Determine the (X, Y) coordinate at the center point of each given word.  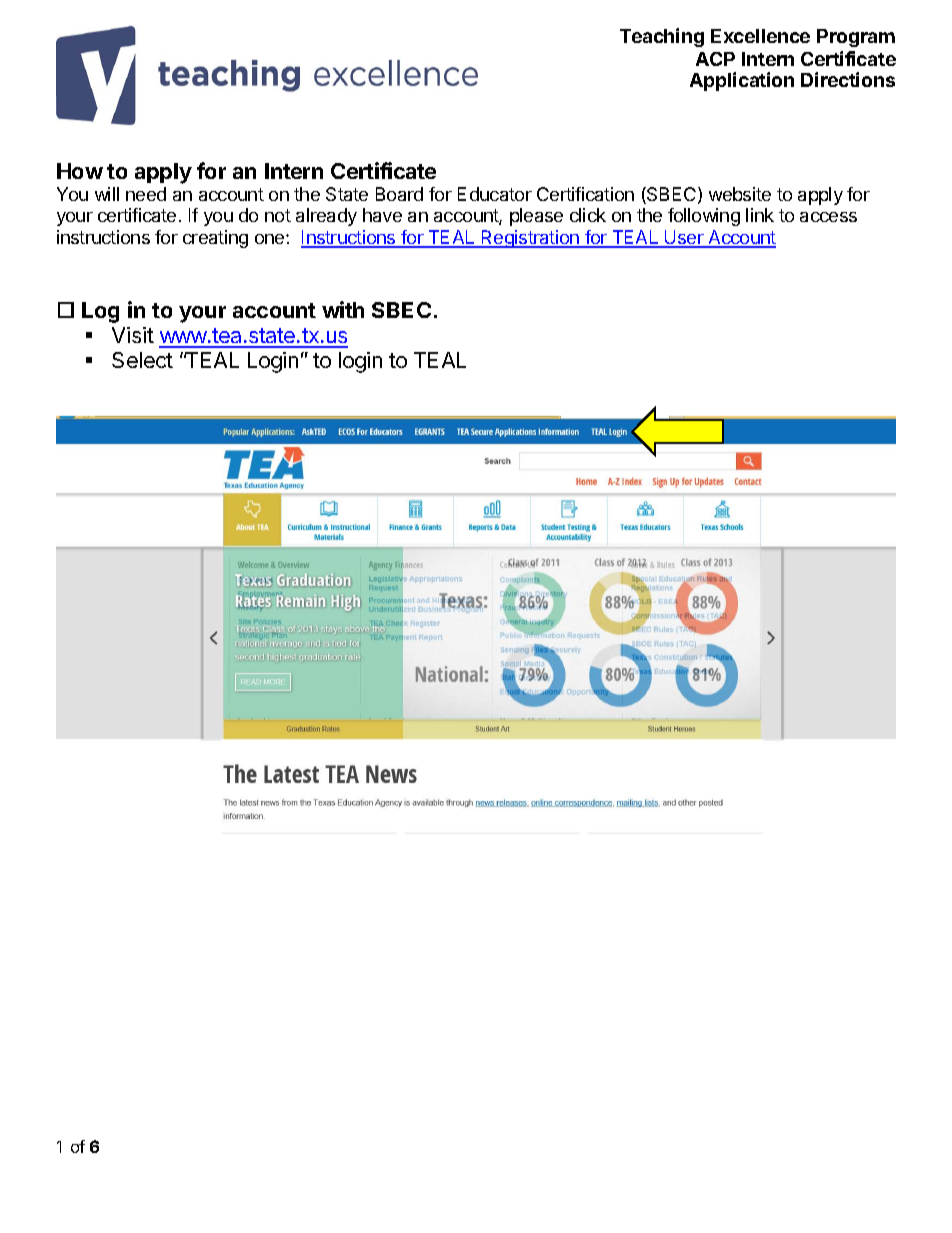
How (80, 171)
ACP (715, 59)
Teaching (662, 37)
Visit (133, 335)
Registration (530, 239)
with (343, 309)
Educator (495, 194)
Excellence (760, 36)
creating (215, 239)
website (740, 194)
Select (142, 360)
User (684, 238)
